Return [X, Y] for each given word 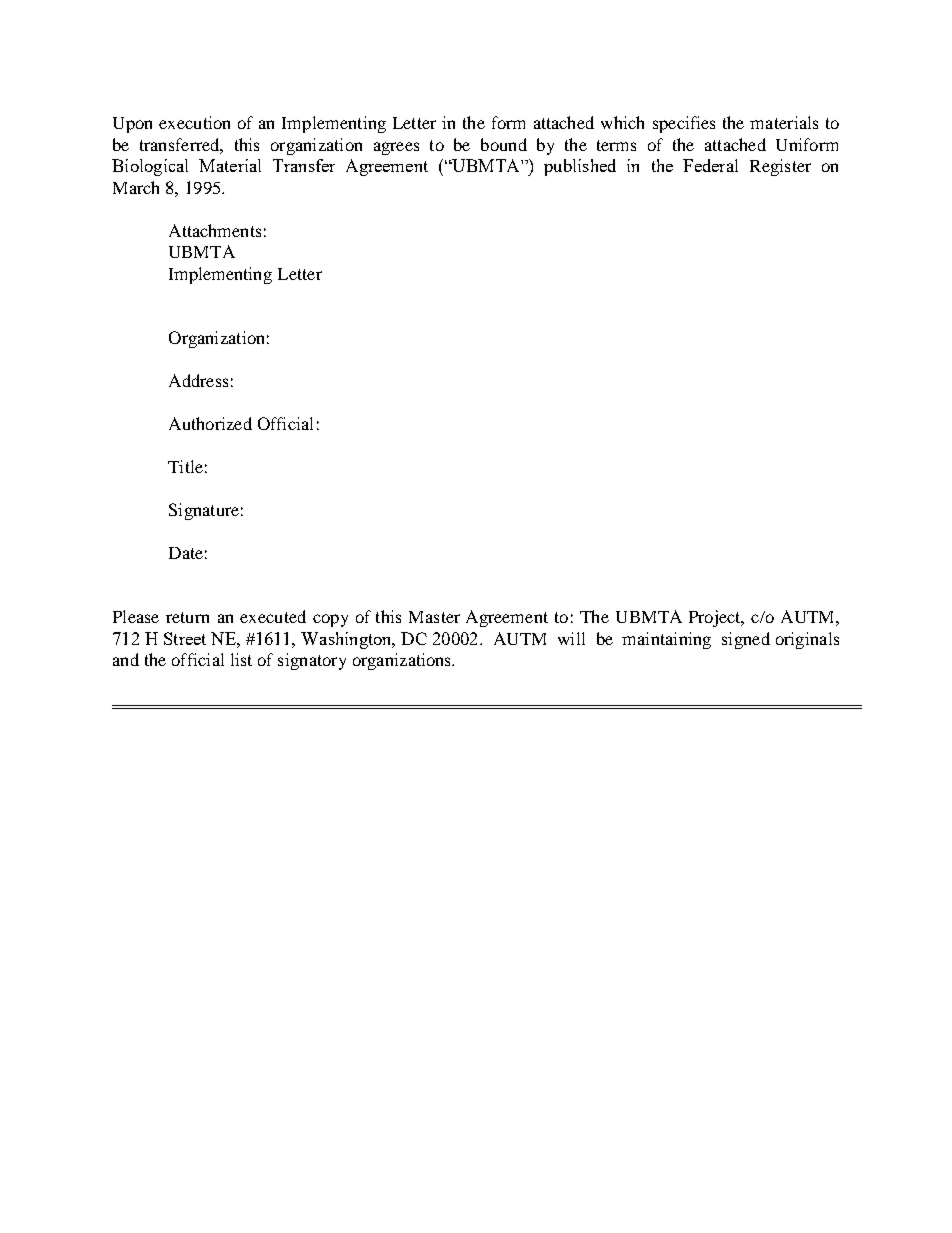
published [580, 167]
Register [780, 167]
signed [746, 640]
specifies [684, 124]
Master [434, 617]
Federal [710, 165]
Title [185, 466]
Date [186, 553]
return [187, 617]
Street [185, 638]
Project [716, 618]
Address [198, 380]
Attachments [215, 230]
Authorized [210, 423]
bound [504, 144]
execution [194, 122]
